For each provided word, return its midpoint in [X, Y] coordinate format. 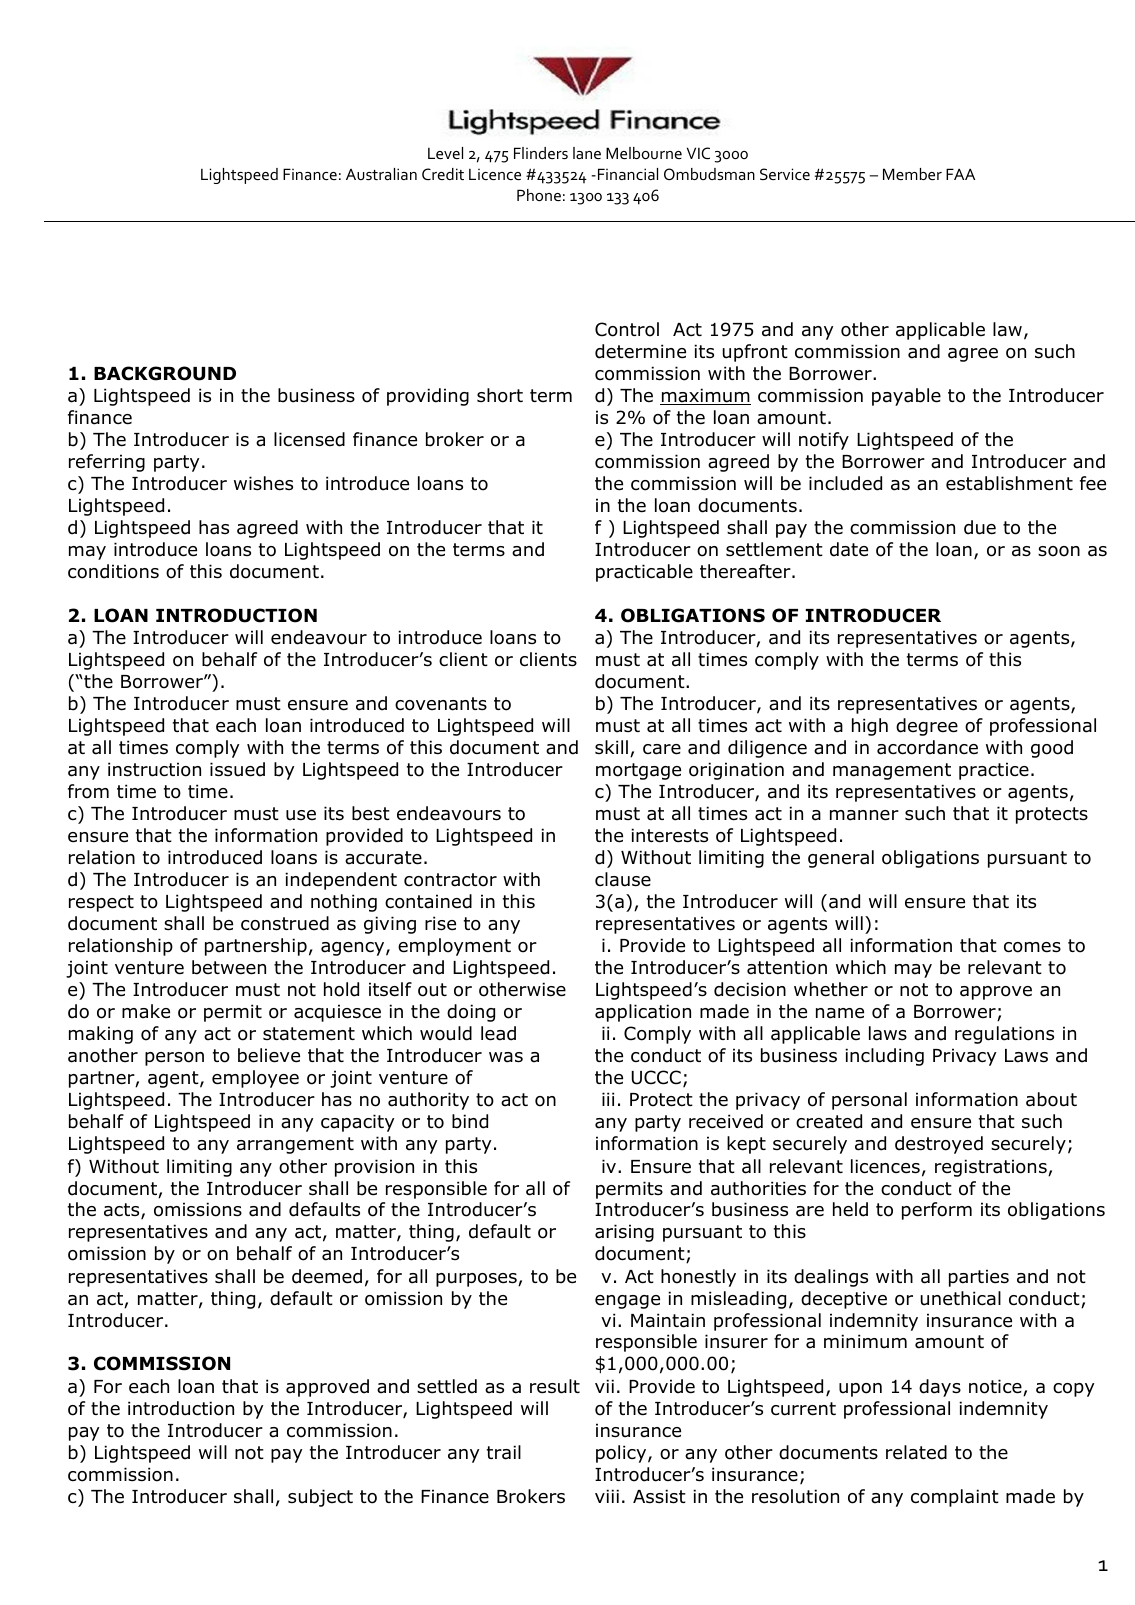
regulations [1004, 1035]
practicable [644, 573]
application [643, 1013]
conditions [113, 571]
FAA [960, 174]
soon [1059, 551]
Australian [381, 174]
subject [320, 1498]
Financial [626, 174]
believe [269, 1055]
